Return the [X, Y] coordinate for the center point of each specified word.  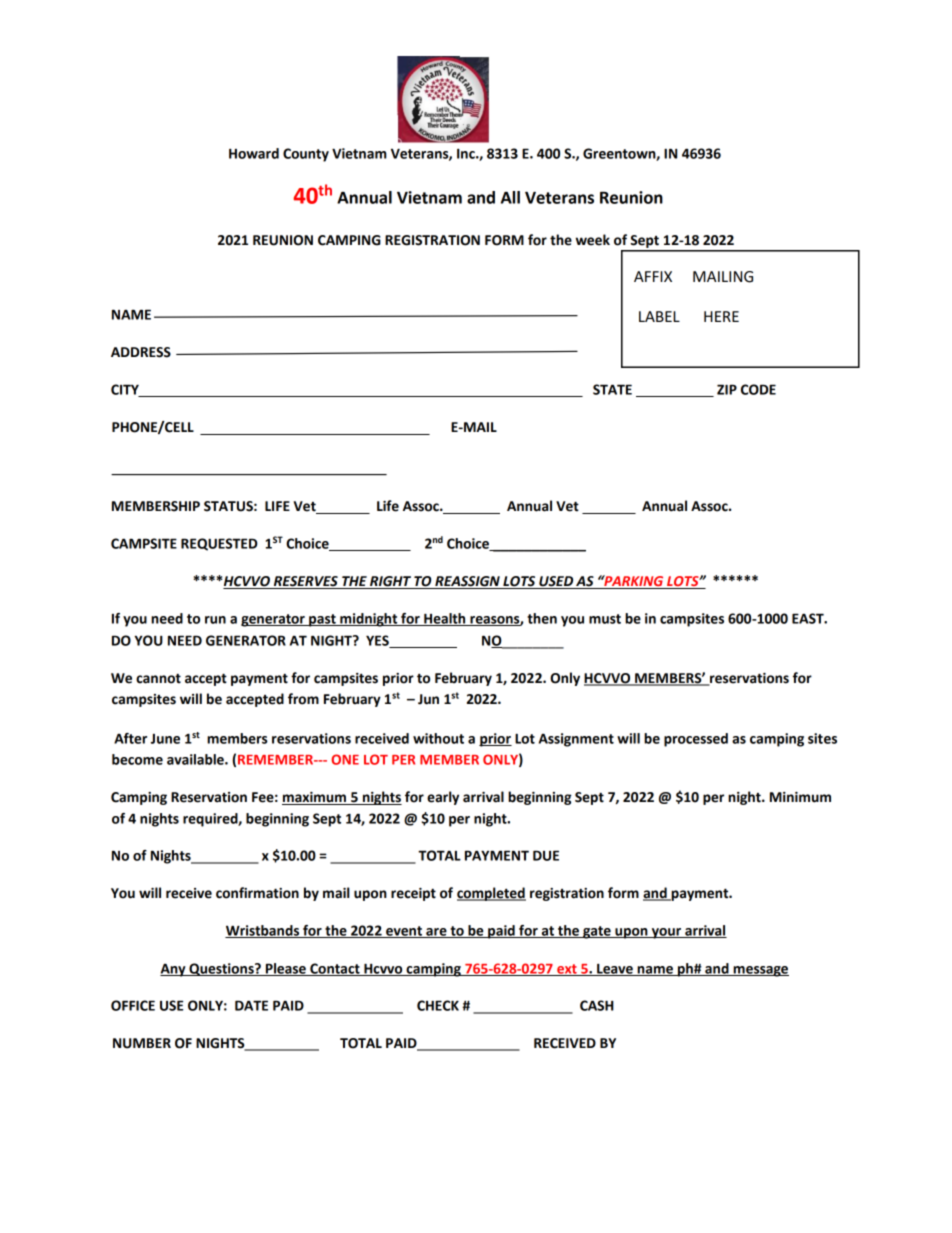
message [760, 971]
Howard [254, 153]
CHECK [438, 1005]
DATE [251, 1005]
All [510, 197]
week [593, 240]
